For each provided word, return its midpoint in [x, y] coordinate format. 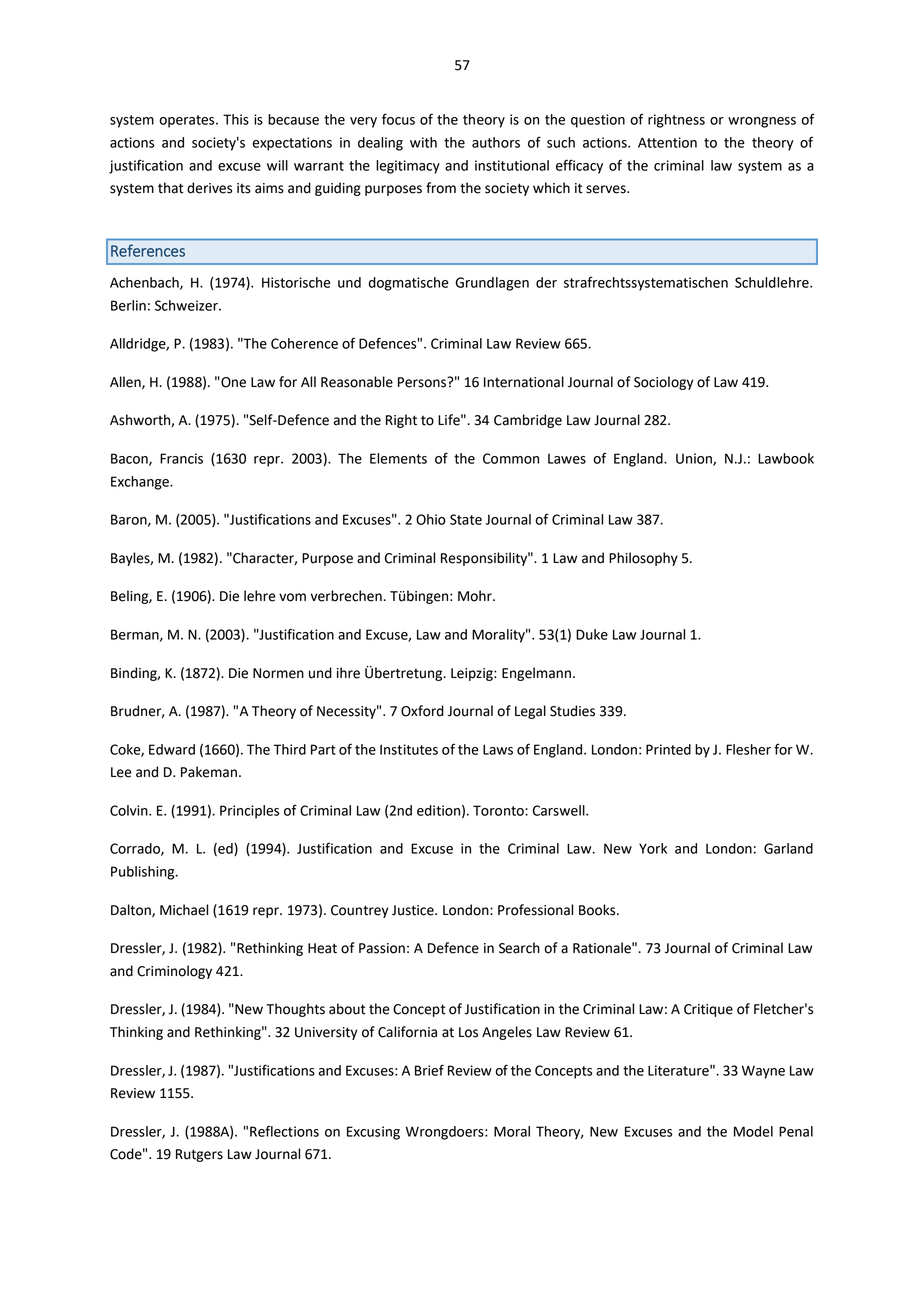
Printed [668, 749]
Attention [667, 142]
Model [753, 1131]
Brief [429, 1070]
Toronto [499, 810]
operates [188, 121]
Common [511, 458]
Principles [249, 812]
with [423, 142]
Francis [181, 458]
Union [695, 459]
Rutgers [199, 1155]
